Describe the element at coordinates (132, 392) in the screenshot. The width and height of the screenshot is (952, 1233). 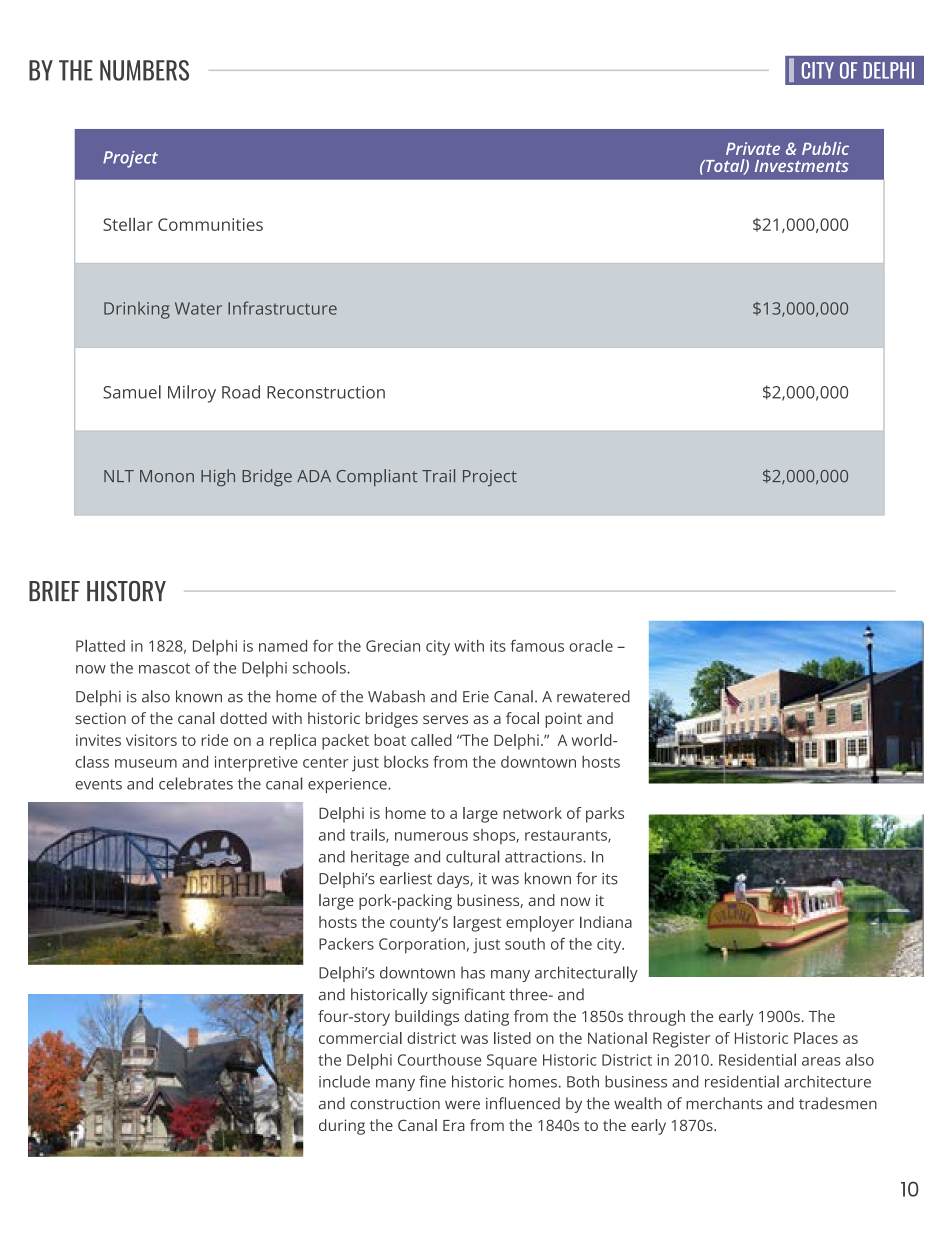
I see `Samuel` at that location.
